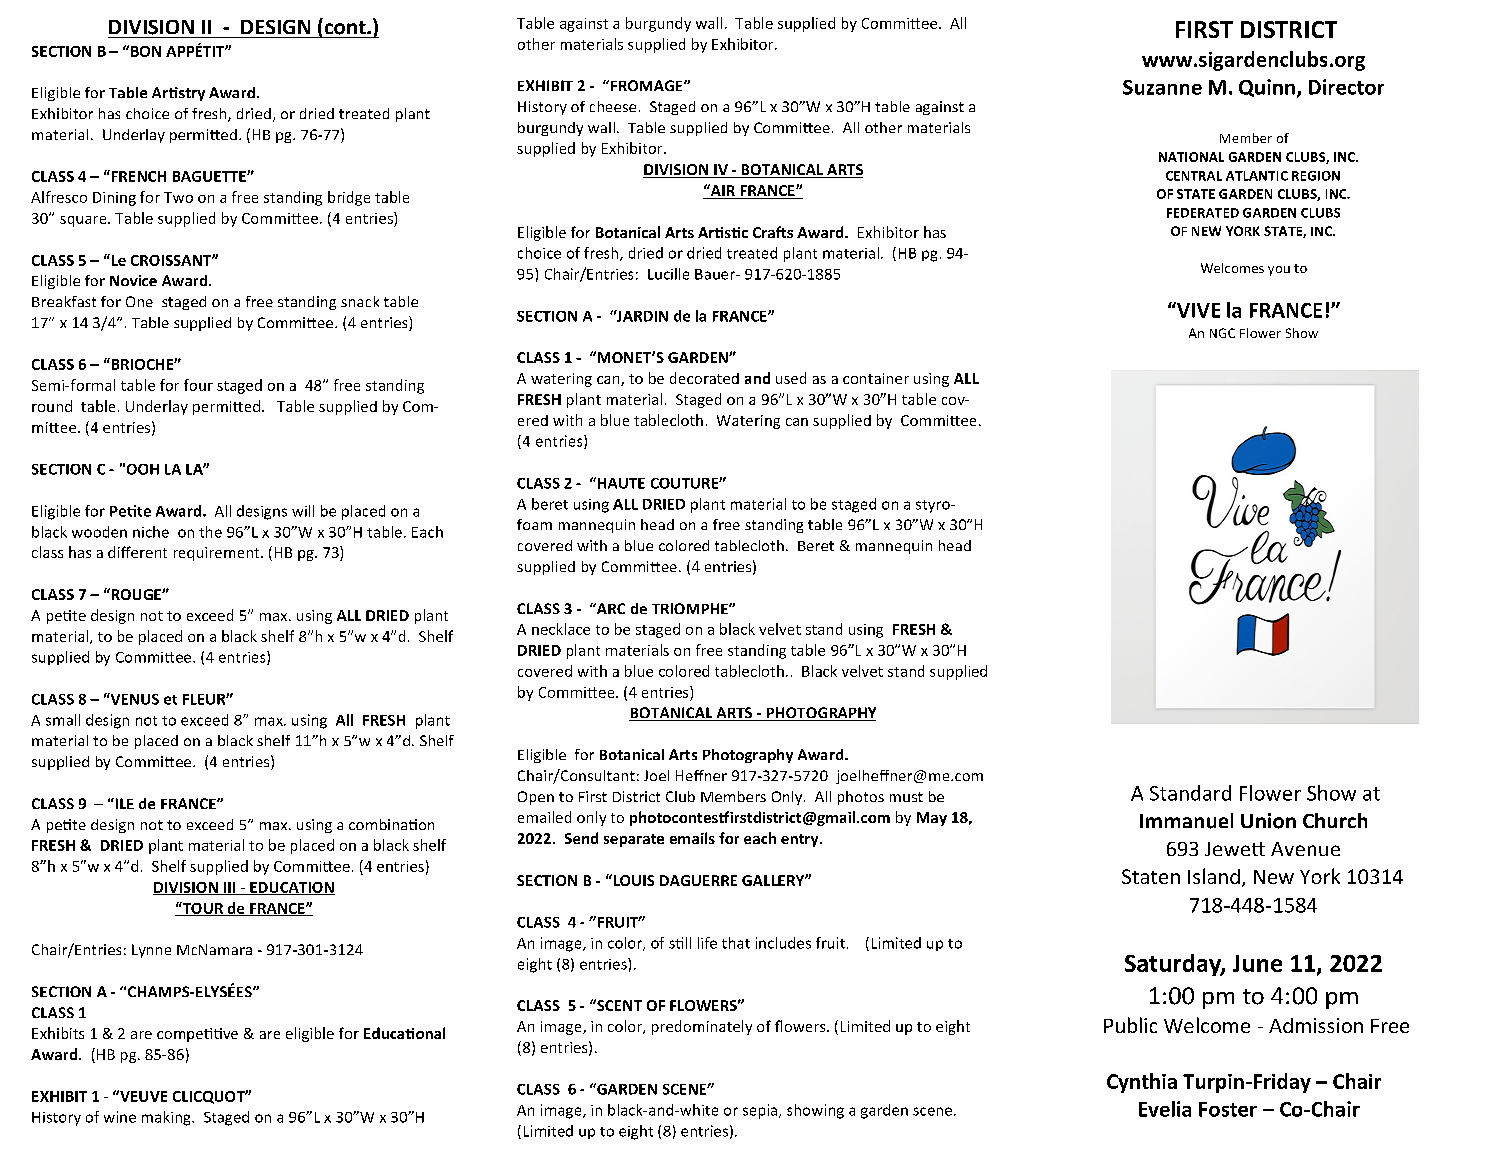  Describe the element at coordinates (620, 483) in the image. I see `HAUTE` at that location.
